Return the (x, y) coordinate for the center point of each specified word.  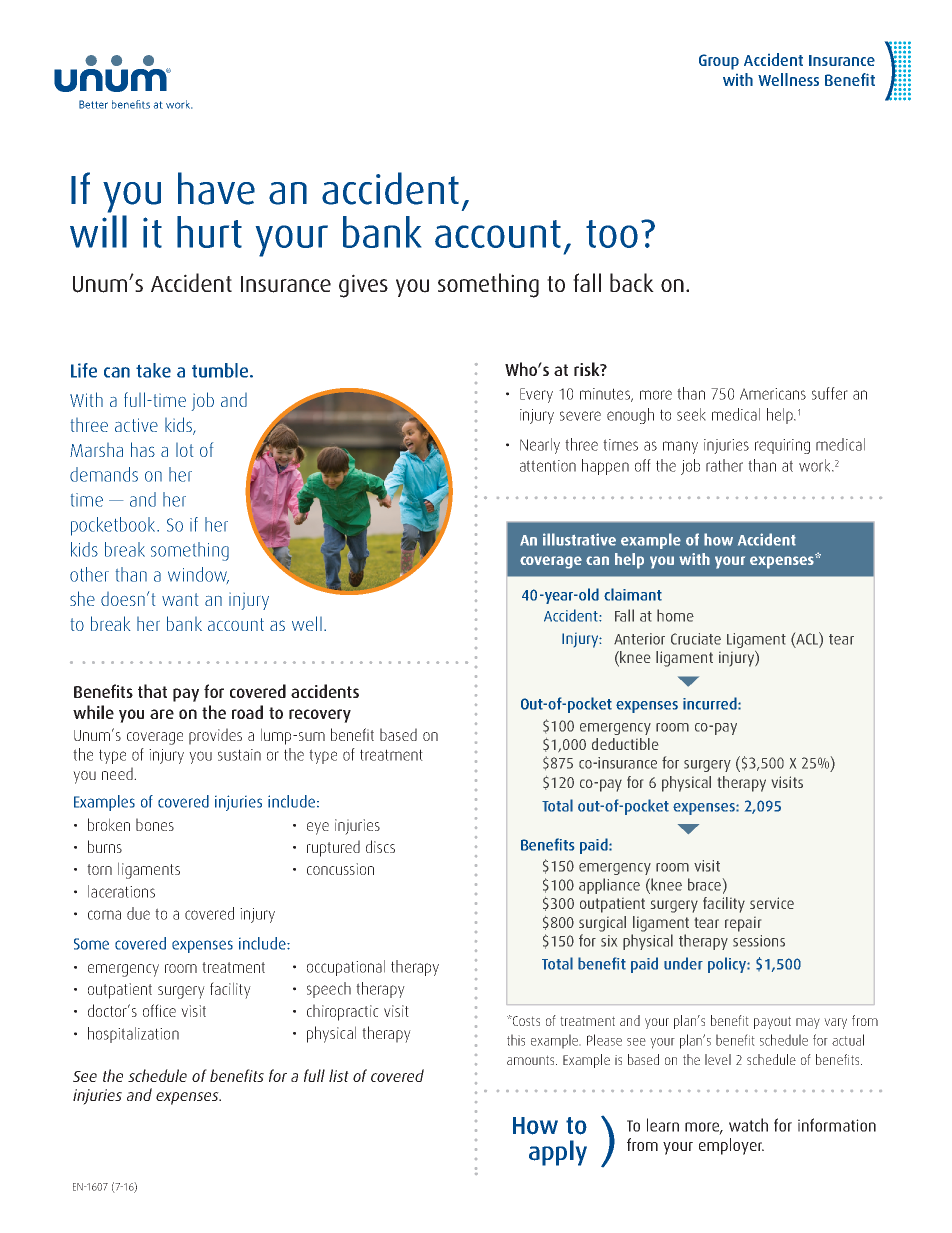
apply (558, 1153)
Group (719, 62)
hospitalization (133, 1035)
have (216, 188)
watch (748, 1125)
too (612, 234)
